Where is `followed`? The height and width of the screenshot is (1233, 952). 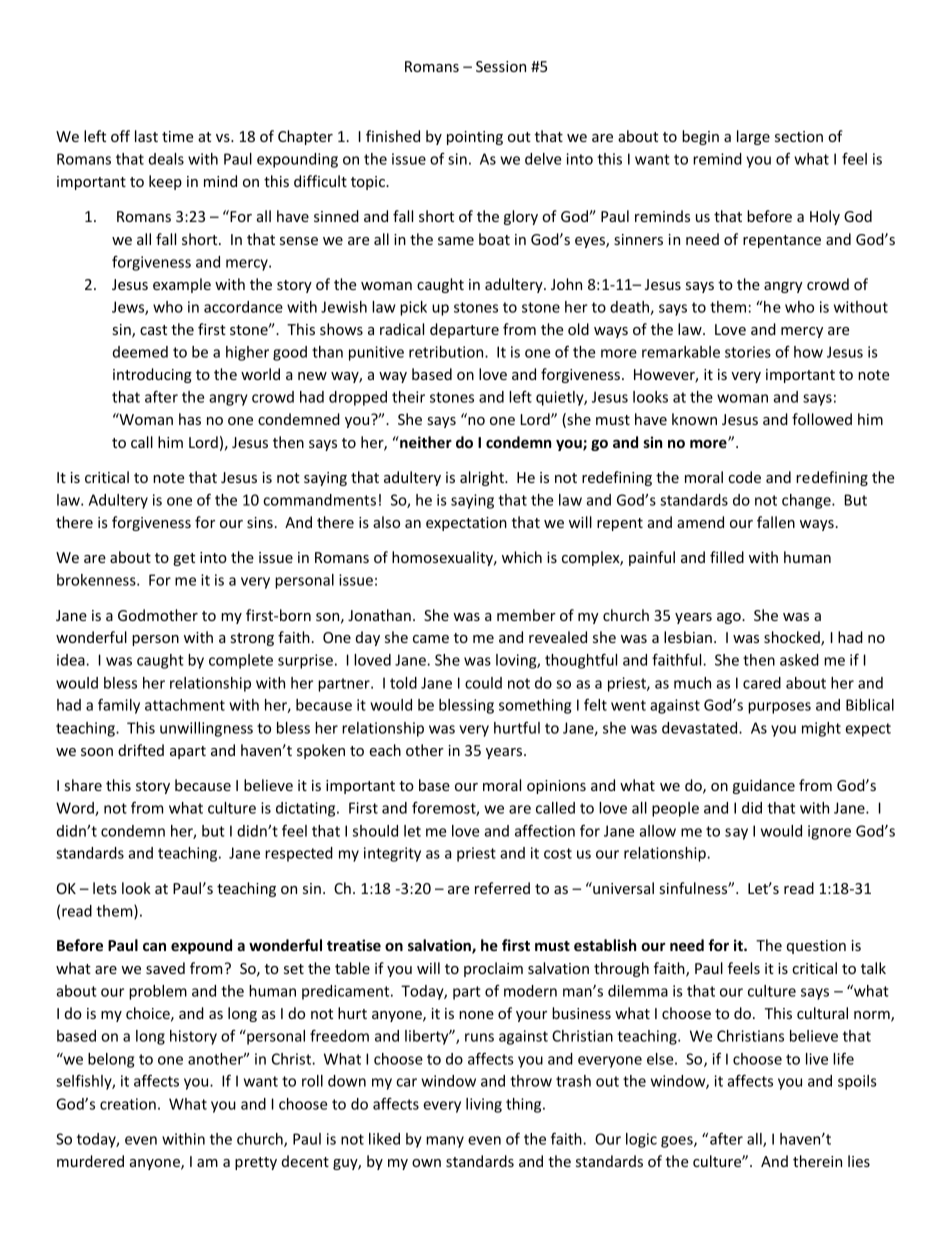 followed is located at coordinates (822, 419).
